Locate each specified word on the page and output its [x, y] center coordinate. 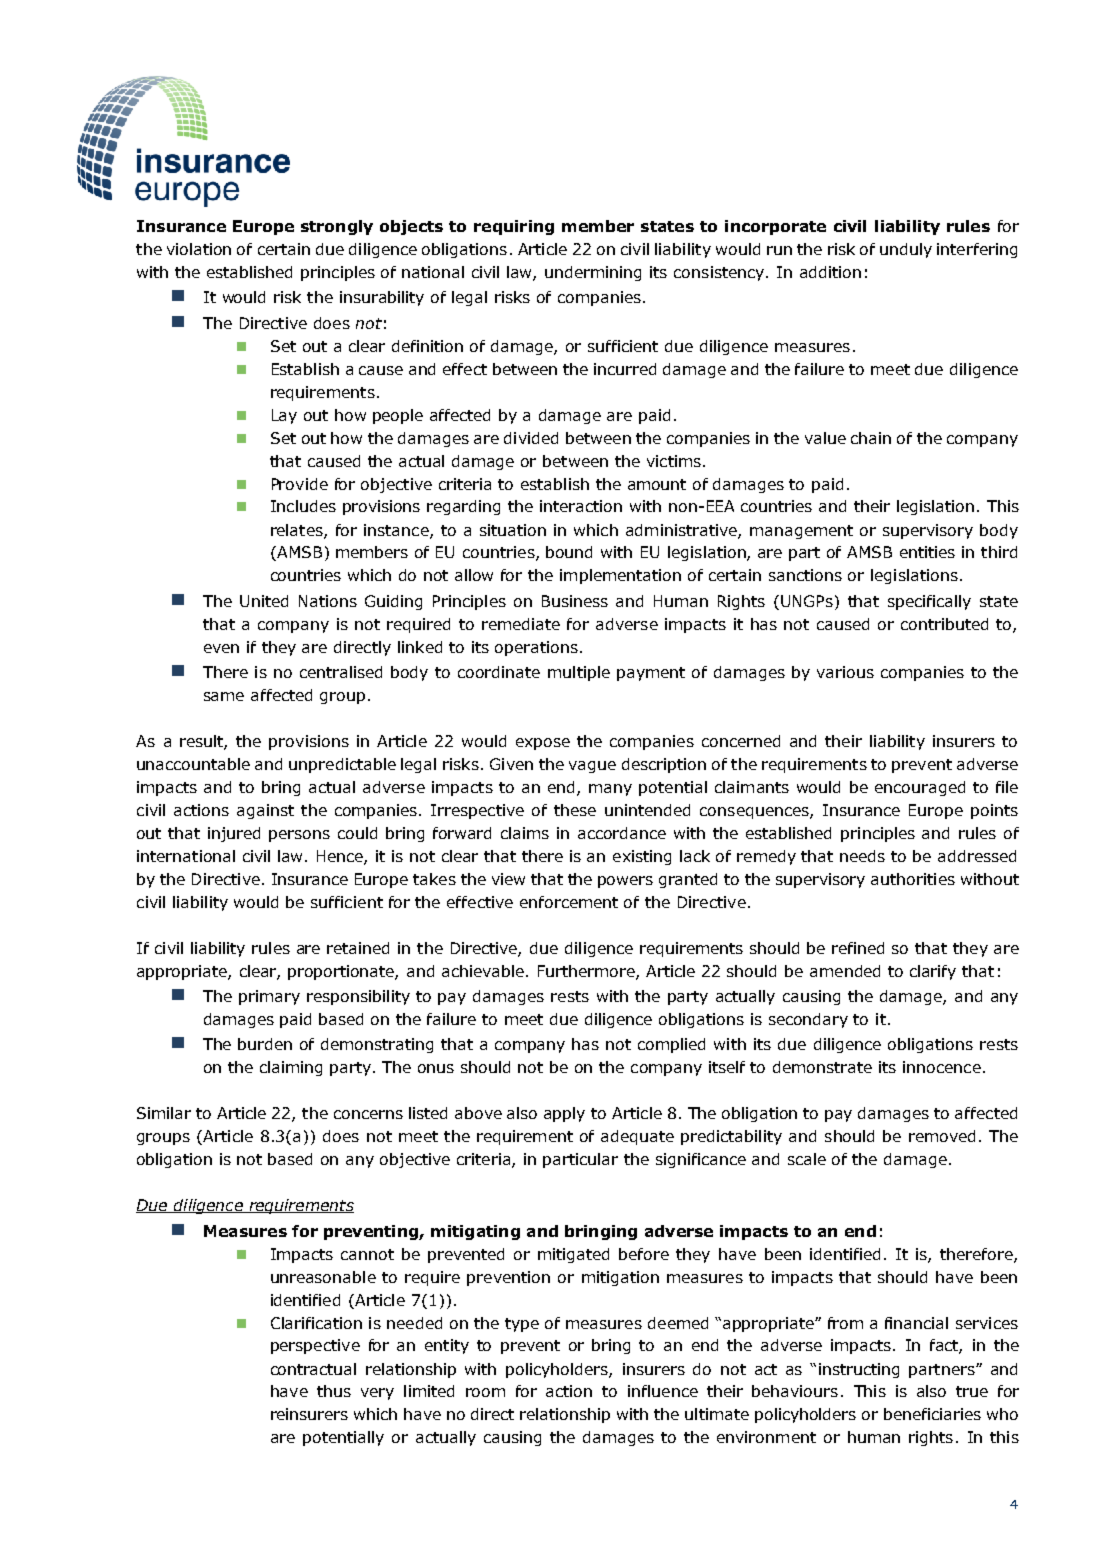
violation [199, 249]
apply [564, 1114]
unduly [906, 250]
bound [569, 552]
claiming [291, 1068]
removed [942, 1136]
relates [298, 531]
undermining [593, 273]
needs [862, 856]
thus [334, 1391]
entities [927, 552]
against [265, 811]
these [575, 810]
